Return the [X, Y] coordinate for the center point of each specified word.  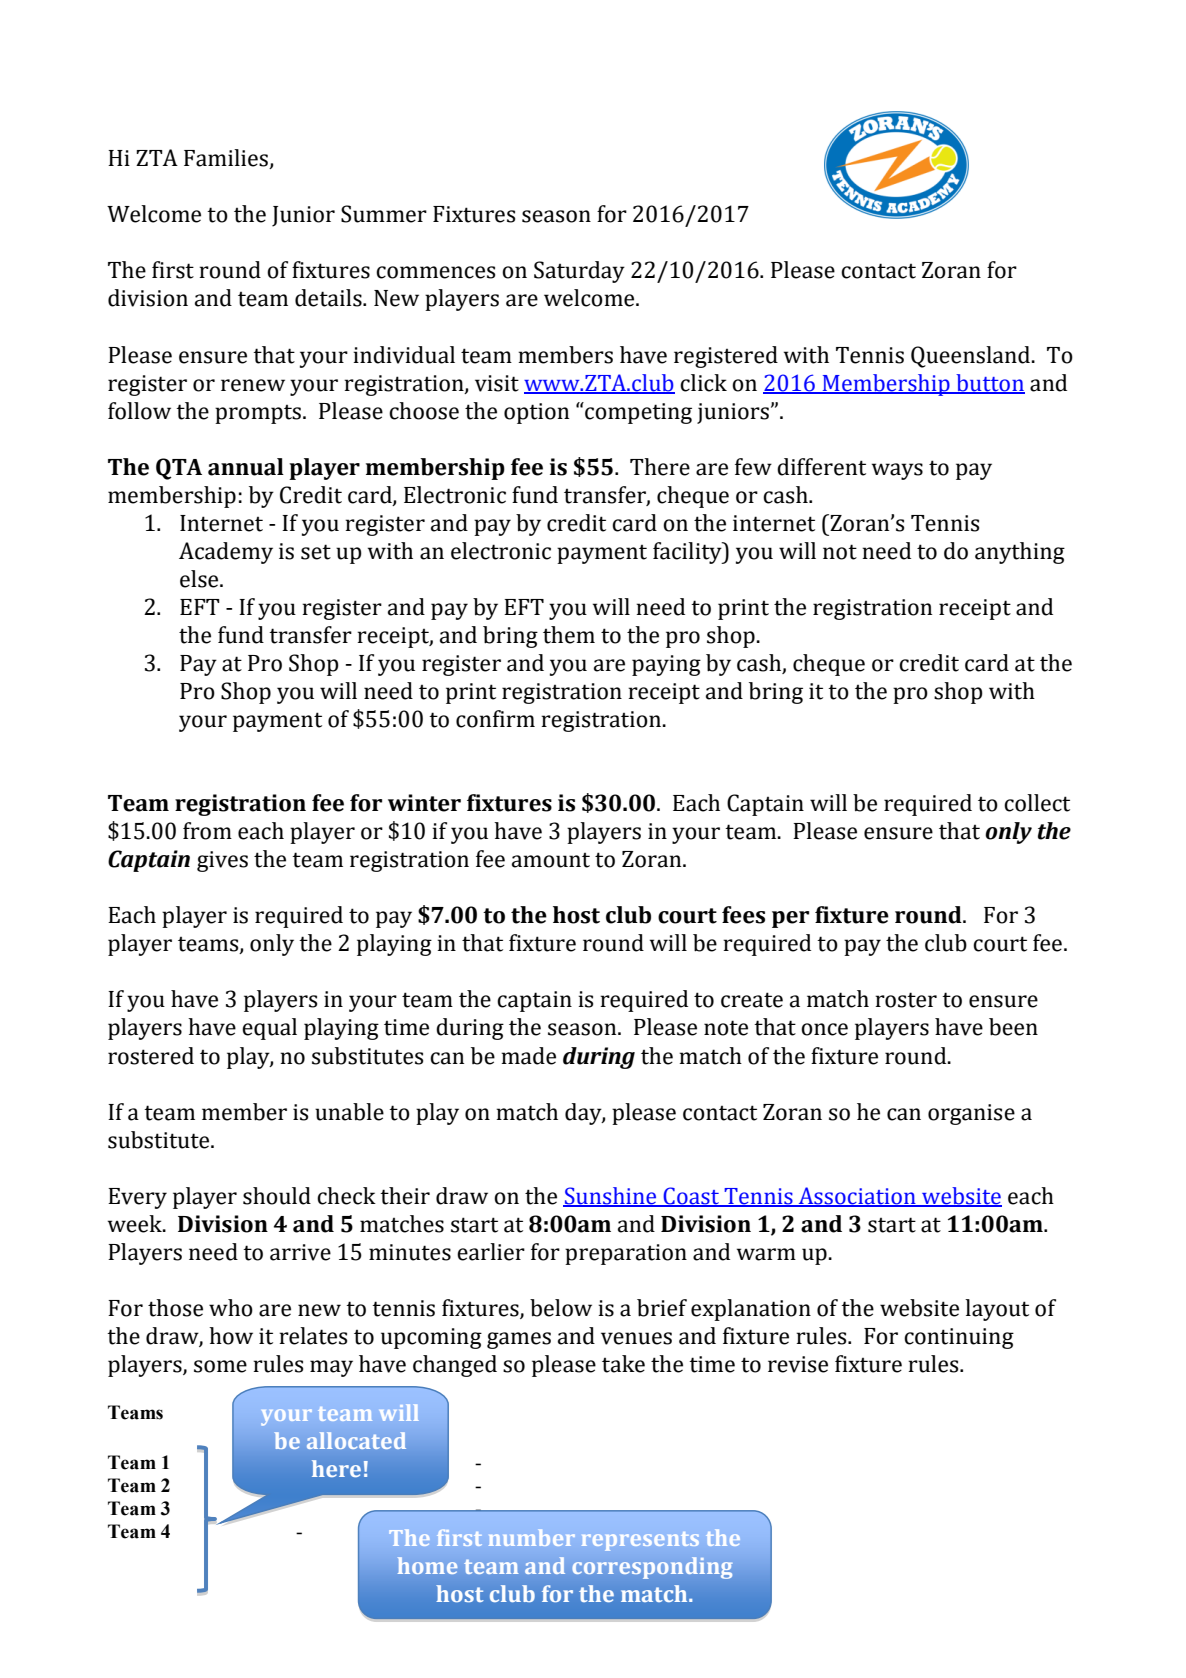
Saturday [579, 272]
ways [897, 471]
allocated [356, 1440]
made [528, 1056]
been [1013, 1027]
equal [269, 1029]
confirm [495, 719]
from [207, 831]
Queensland [972, 357]
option [536, 413]
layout [997, 1310]
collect [1037, 803]
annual [246, 467]
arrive [300, 1252]
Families [227, 159]
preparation [626, 1254]
